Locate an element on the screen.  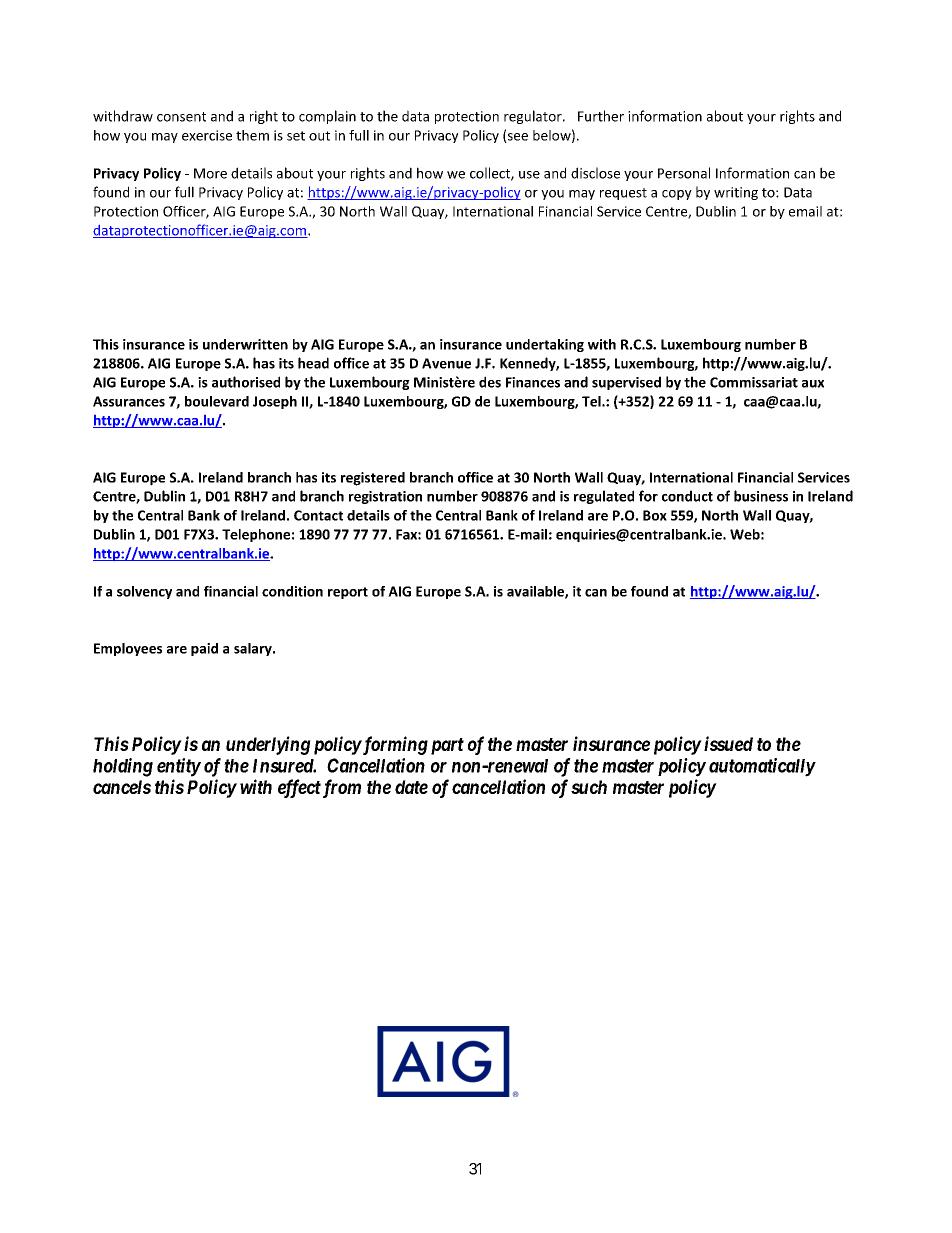
Personal is located at coordinates (684, 173).
